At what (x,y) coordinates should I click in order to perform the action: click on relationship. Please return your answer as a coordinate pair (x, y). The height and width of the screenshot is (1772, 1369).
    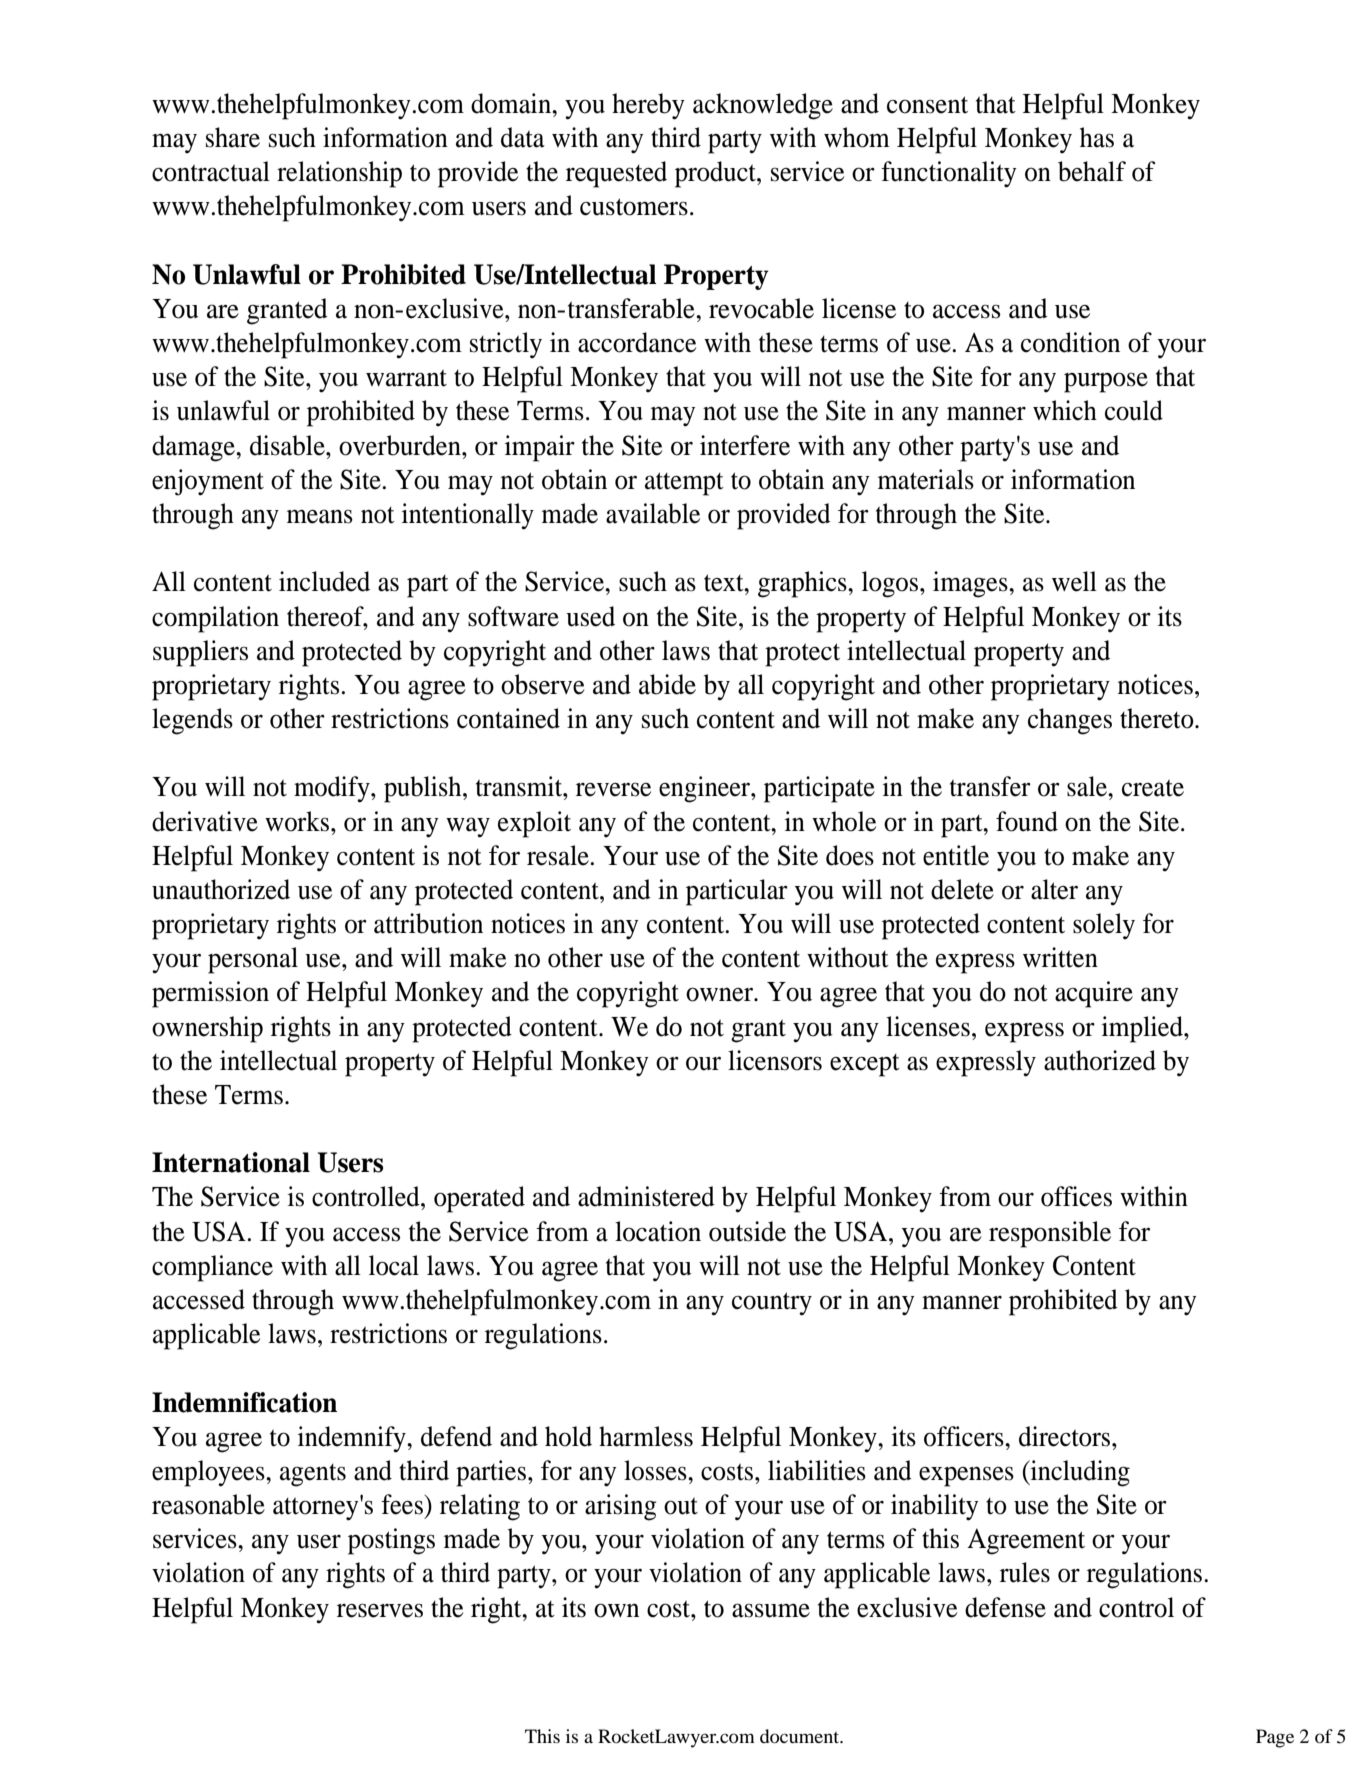
    Looking at the image, I should click on (339, 174).
